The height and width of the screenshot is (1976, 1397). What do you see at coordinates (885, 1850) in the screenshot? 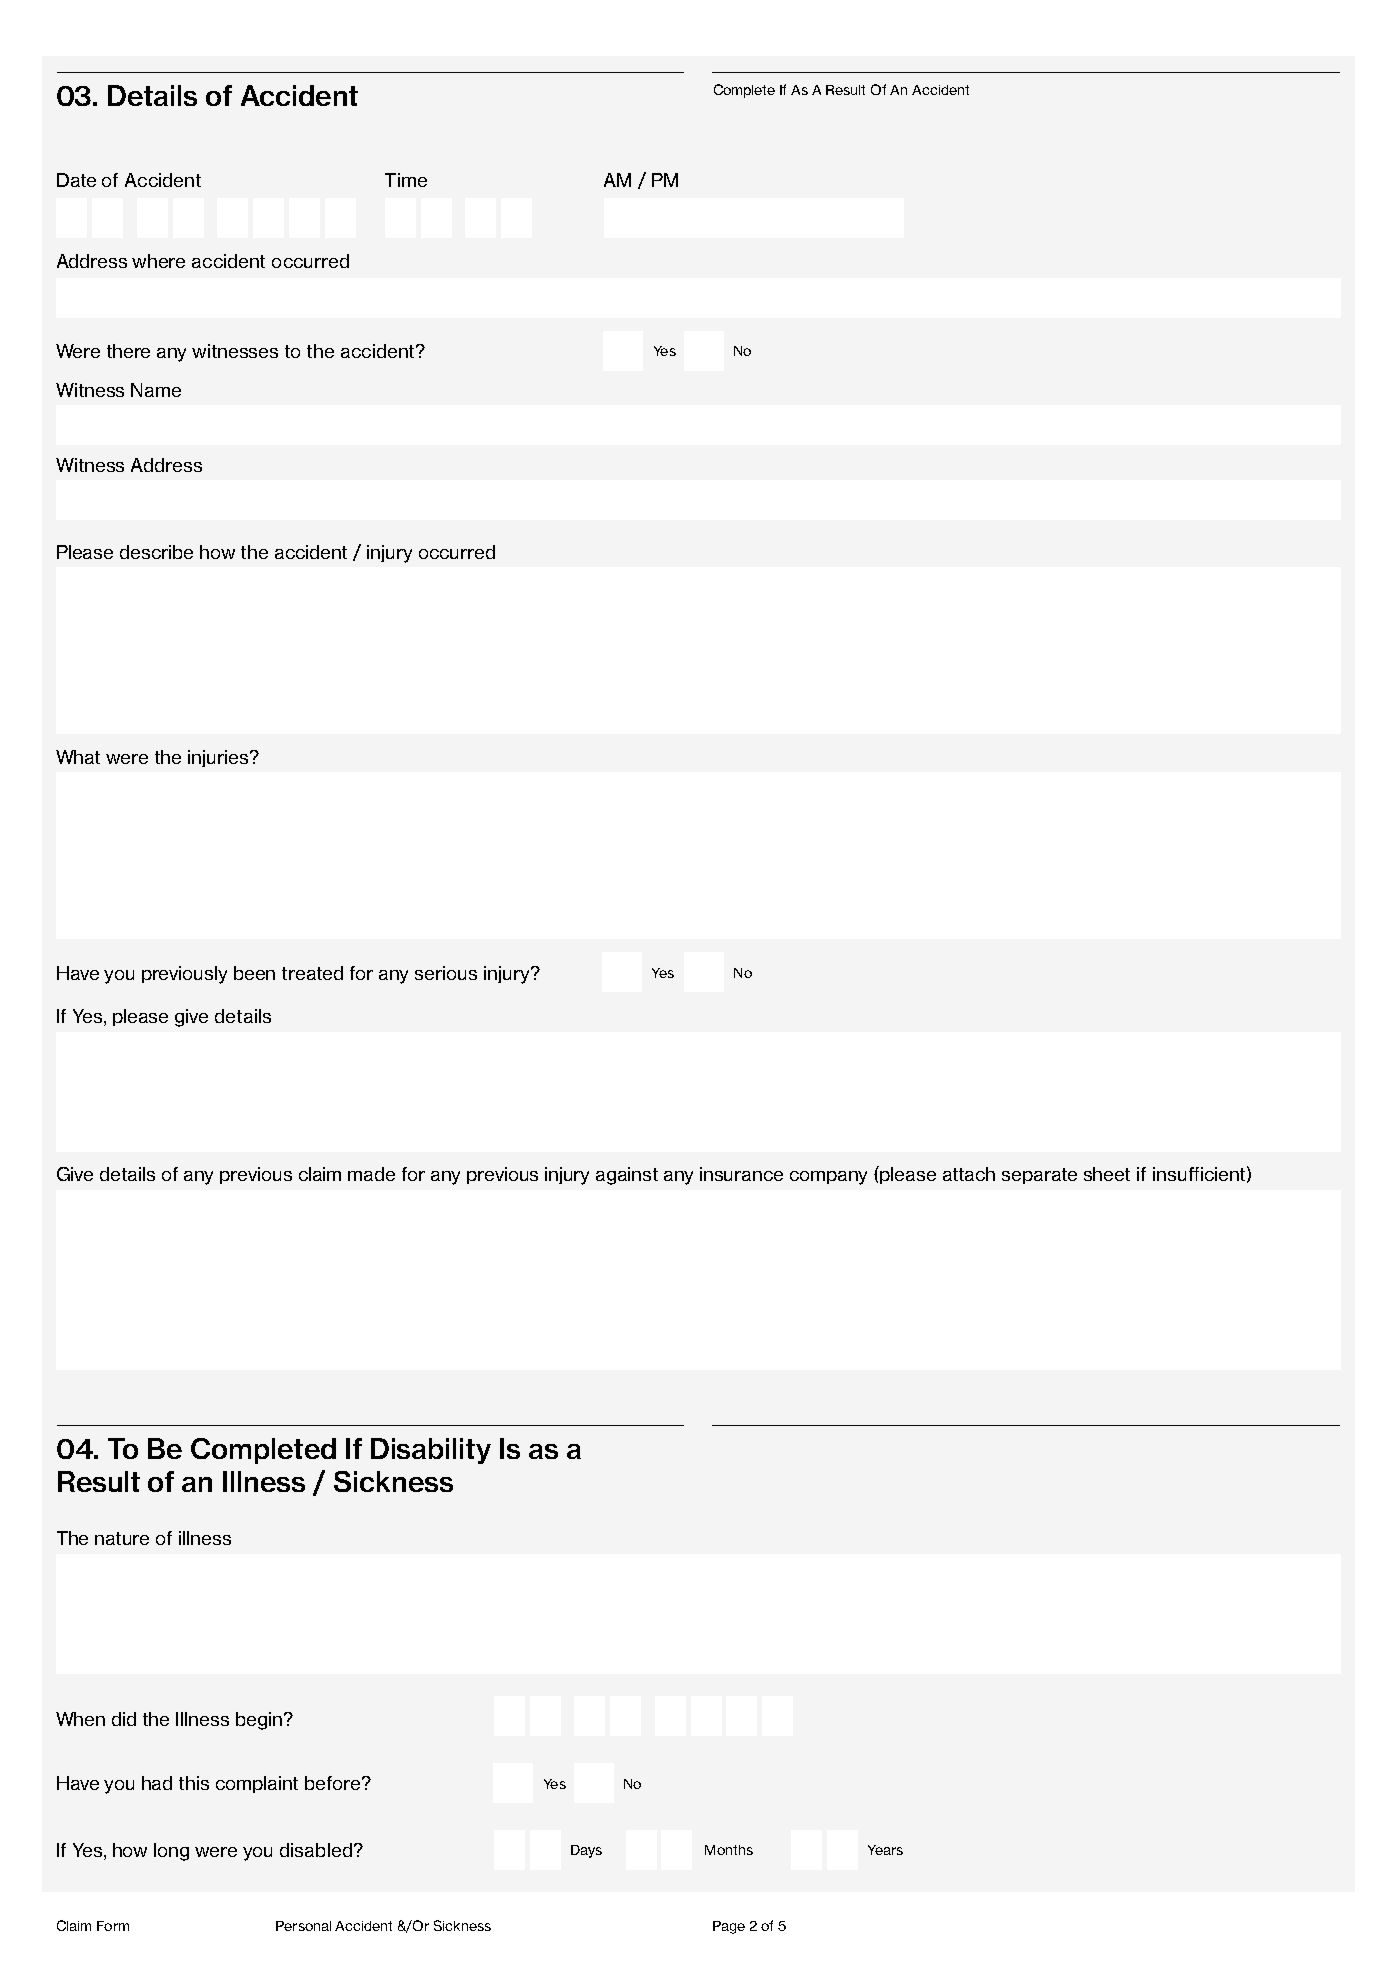
I see `Years` at bounding box center [885, 1850].
